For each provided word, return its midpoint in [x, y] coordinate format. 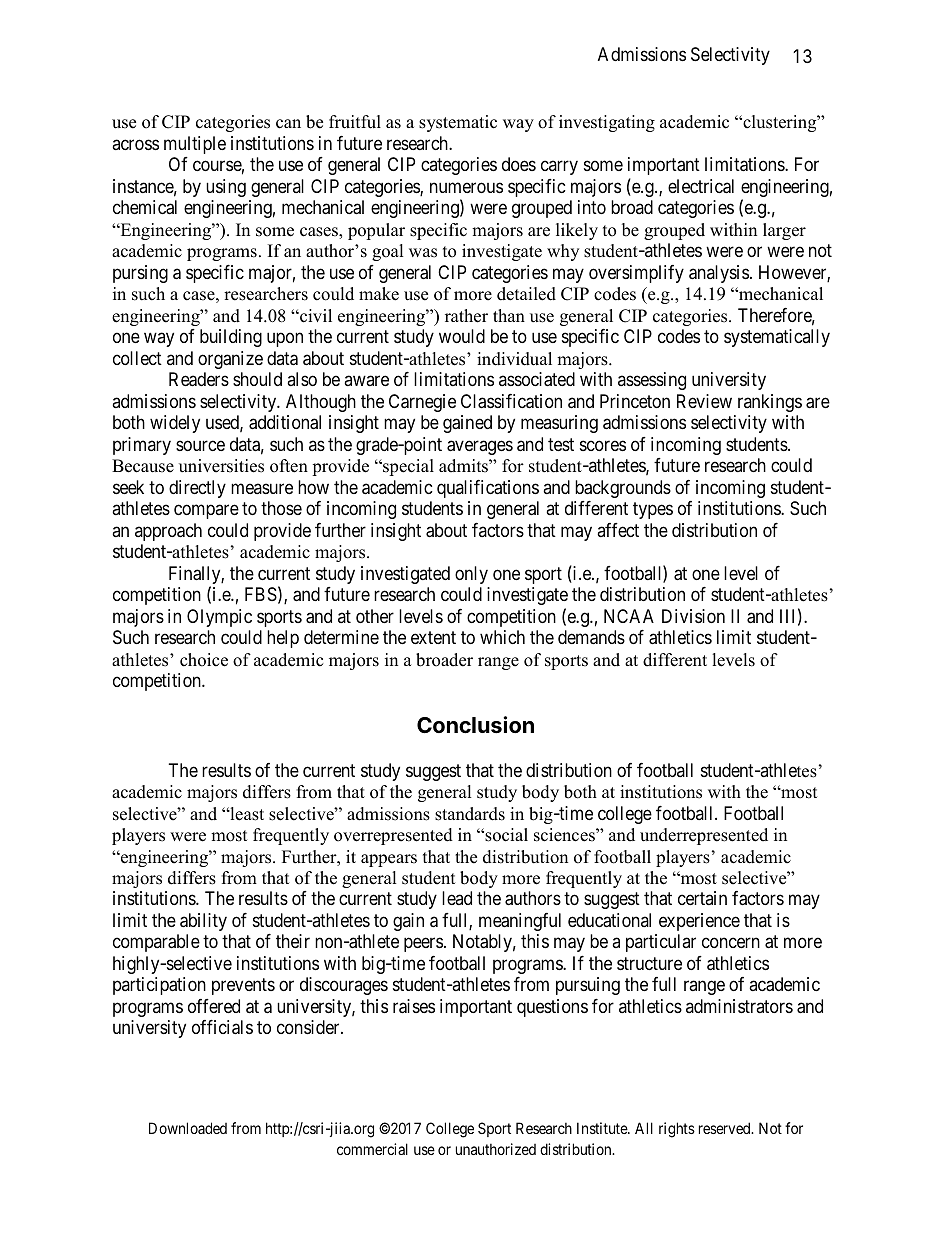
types [653, 510]
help [283, 639]
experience [699, 922]
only [471, 575]
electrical [701, 186]
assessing [652, 381]
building [231, 338]
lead [457, 898]
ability [203, 922]
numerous [466, 187]
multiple [195, 145]
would [462, 336]
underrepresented [704, 836]
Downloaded [188, 1128]
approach [168, 532]
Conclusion [475, 725]
